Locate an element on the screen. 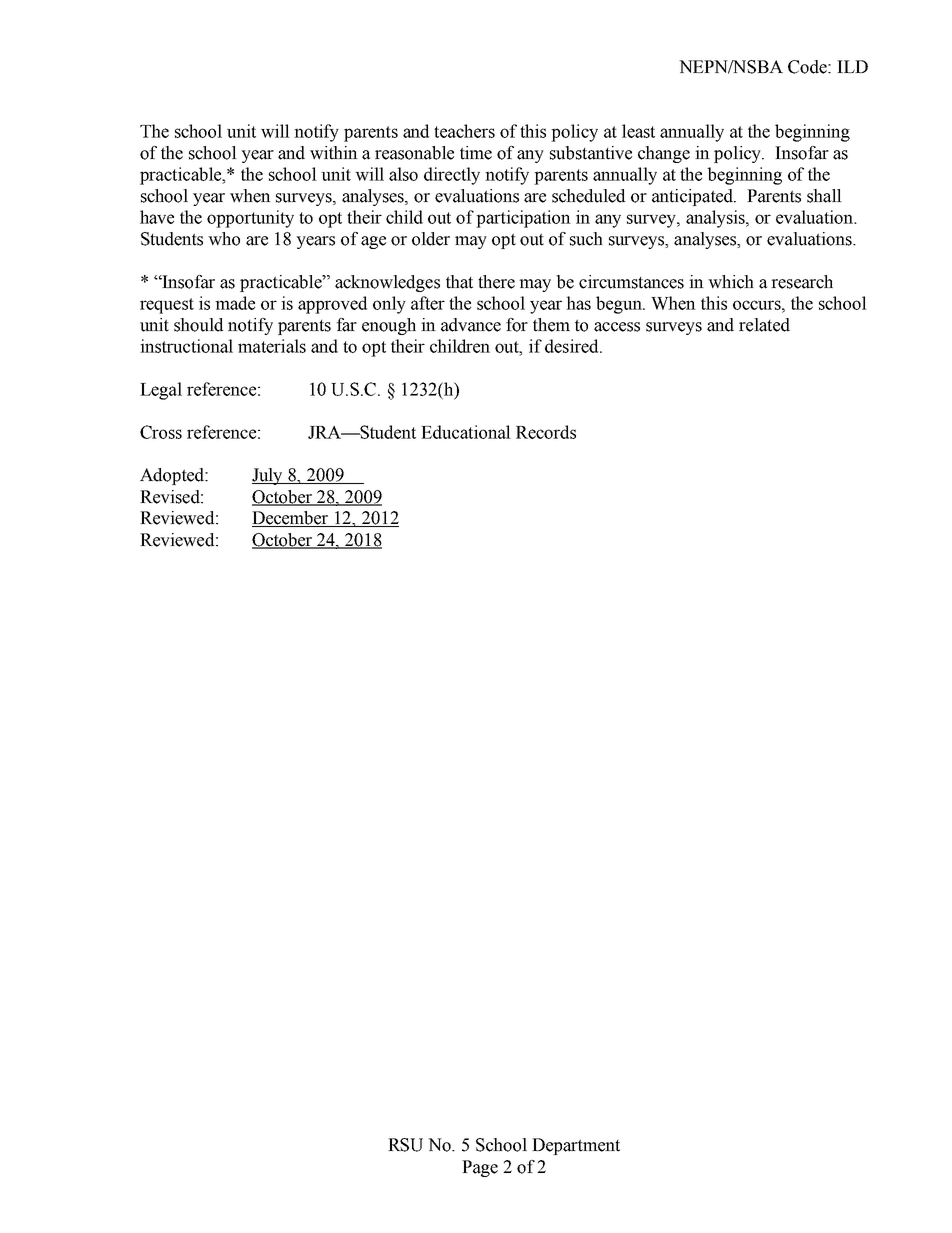 This screenshot has height=1233, width=952. Educational is located at coordinates (466, 432).
